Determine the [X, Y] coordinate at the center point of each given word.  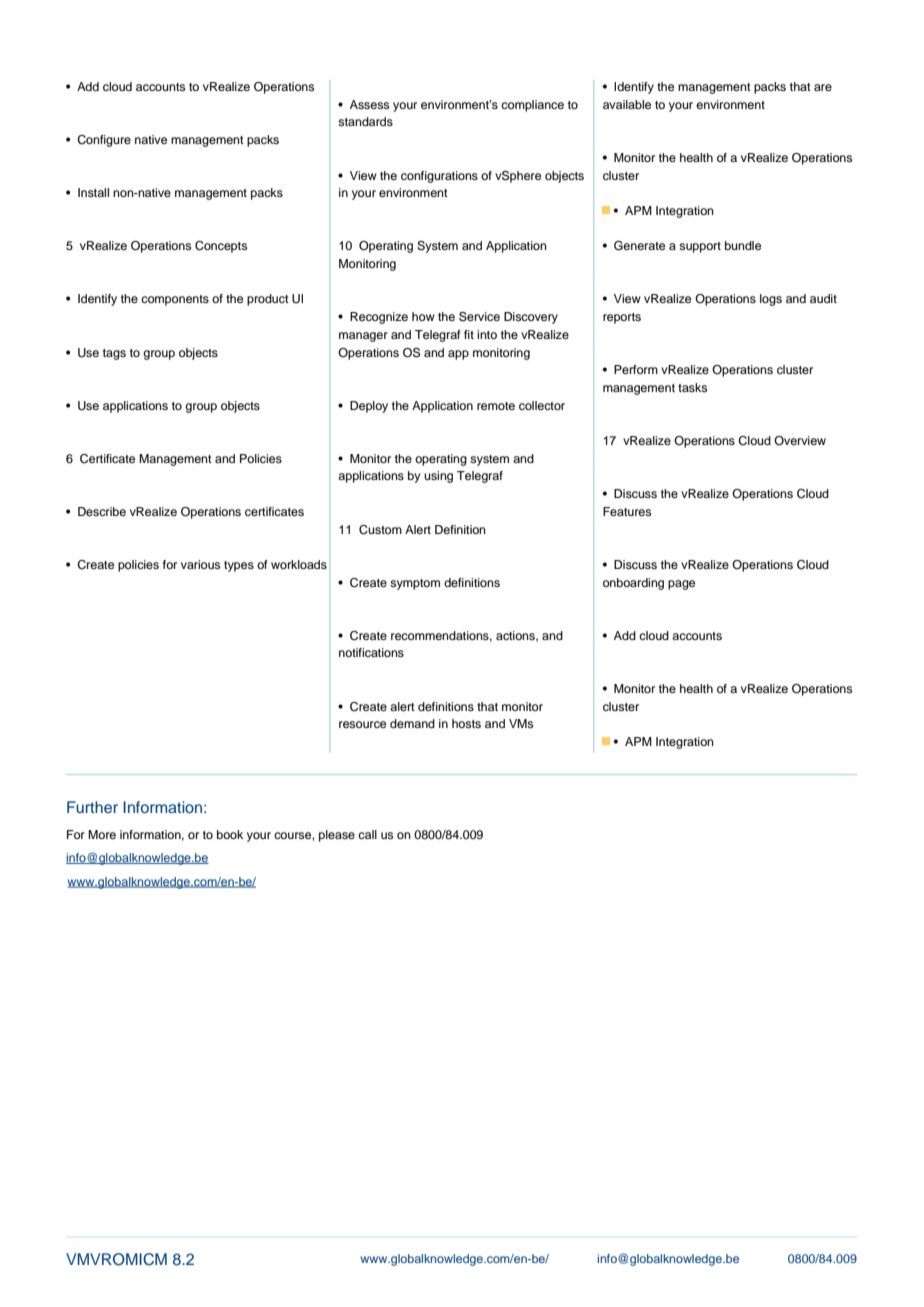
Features [627, 511]
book [230, 834]
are [823, 87]
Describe [102, 511]
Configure [104, 141]
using [438, 477]
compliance [532, 106]
